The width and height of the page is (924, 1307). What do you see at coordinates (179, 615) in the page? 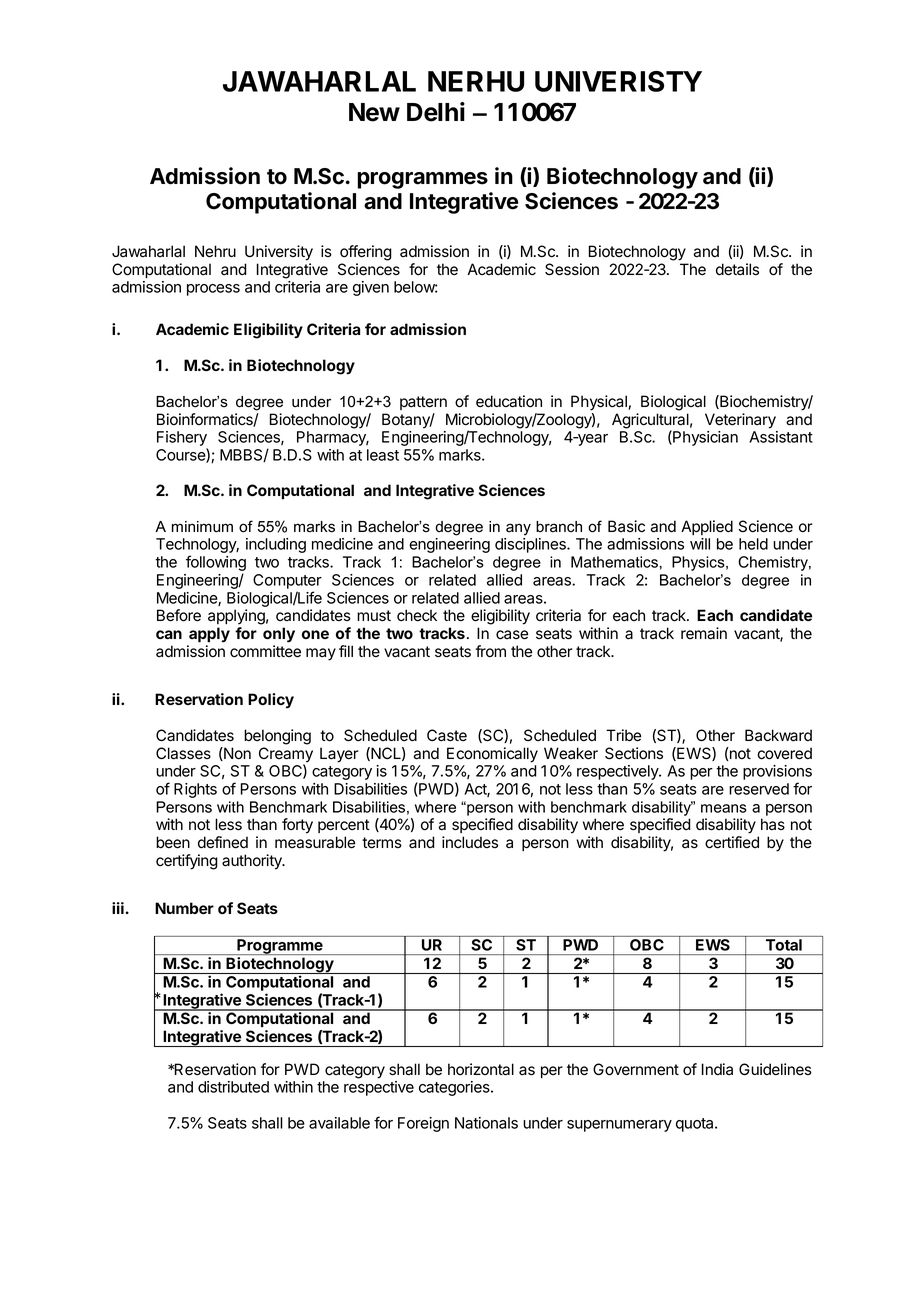
I see `Before` at bounding box center [179, 615].
